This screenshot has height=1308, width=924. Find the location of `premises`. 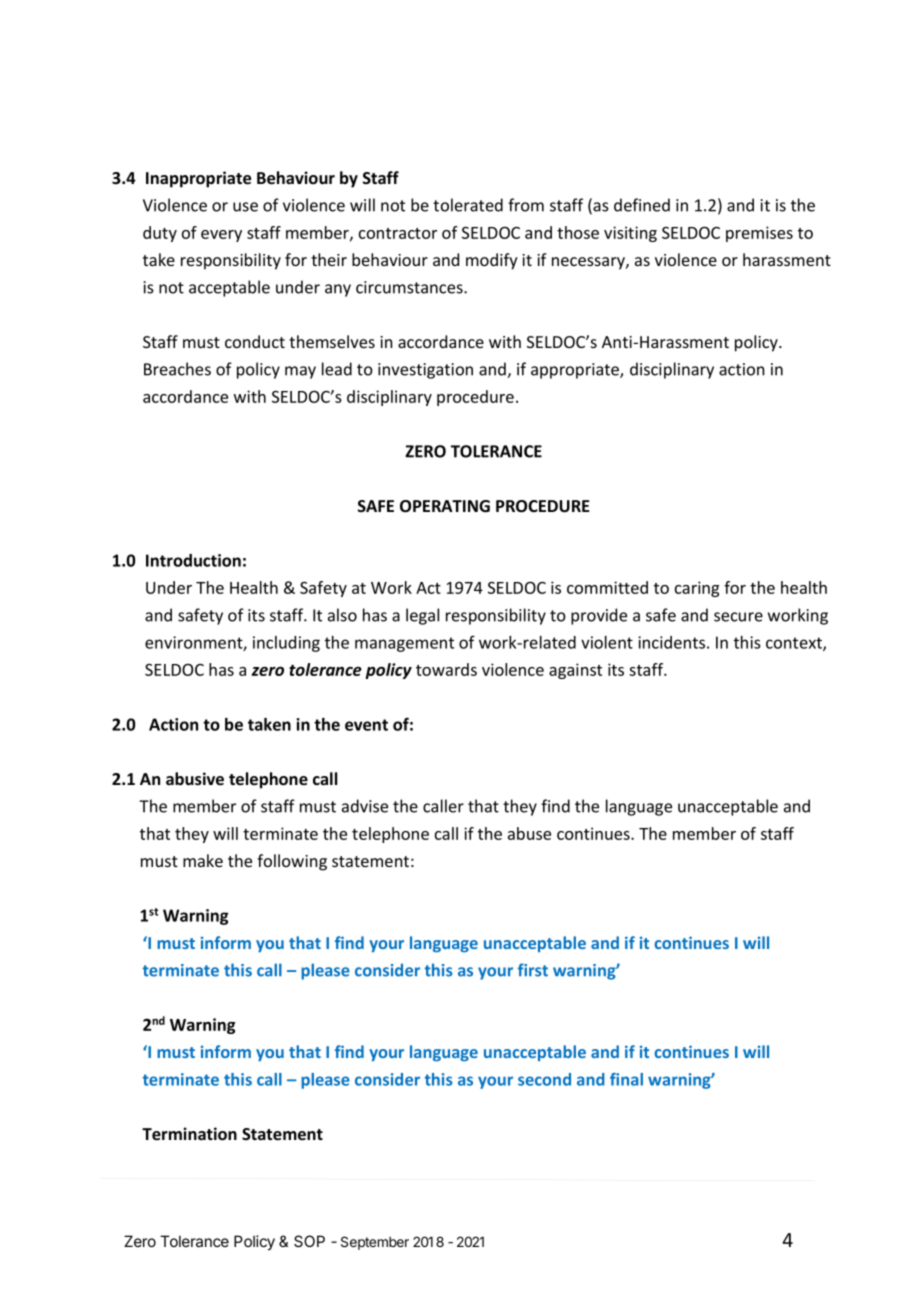

premises is located at coordinates (759, 234).
